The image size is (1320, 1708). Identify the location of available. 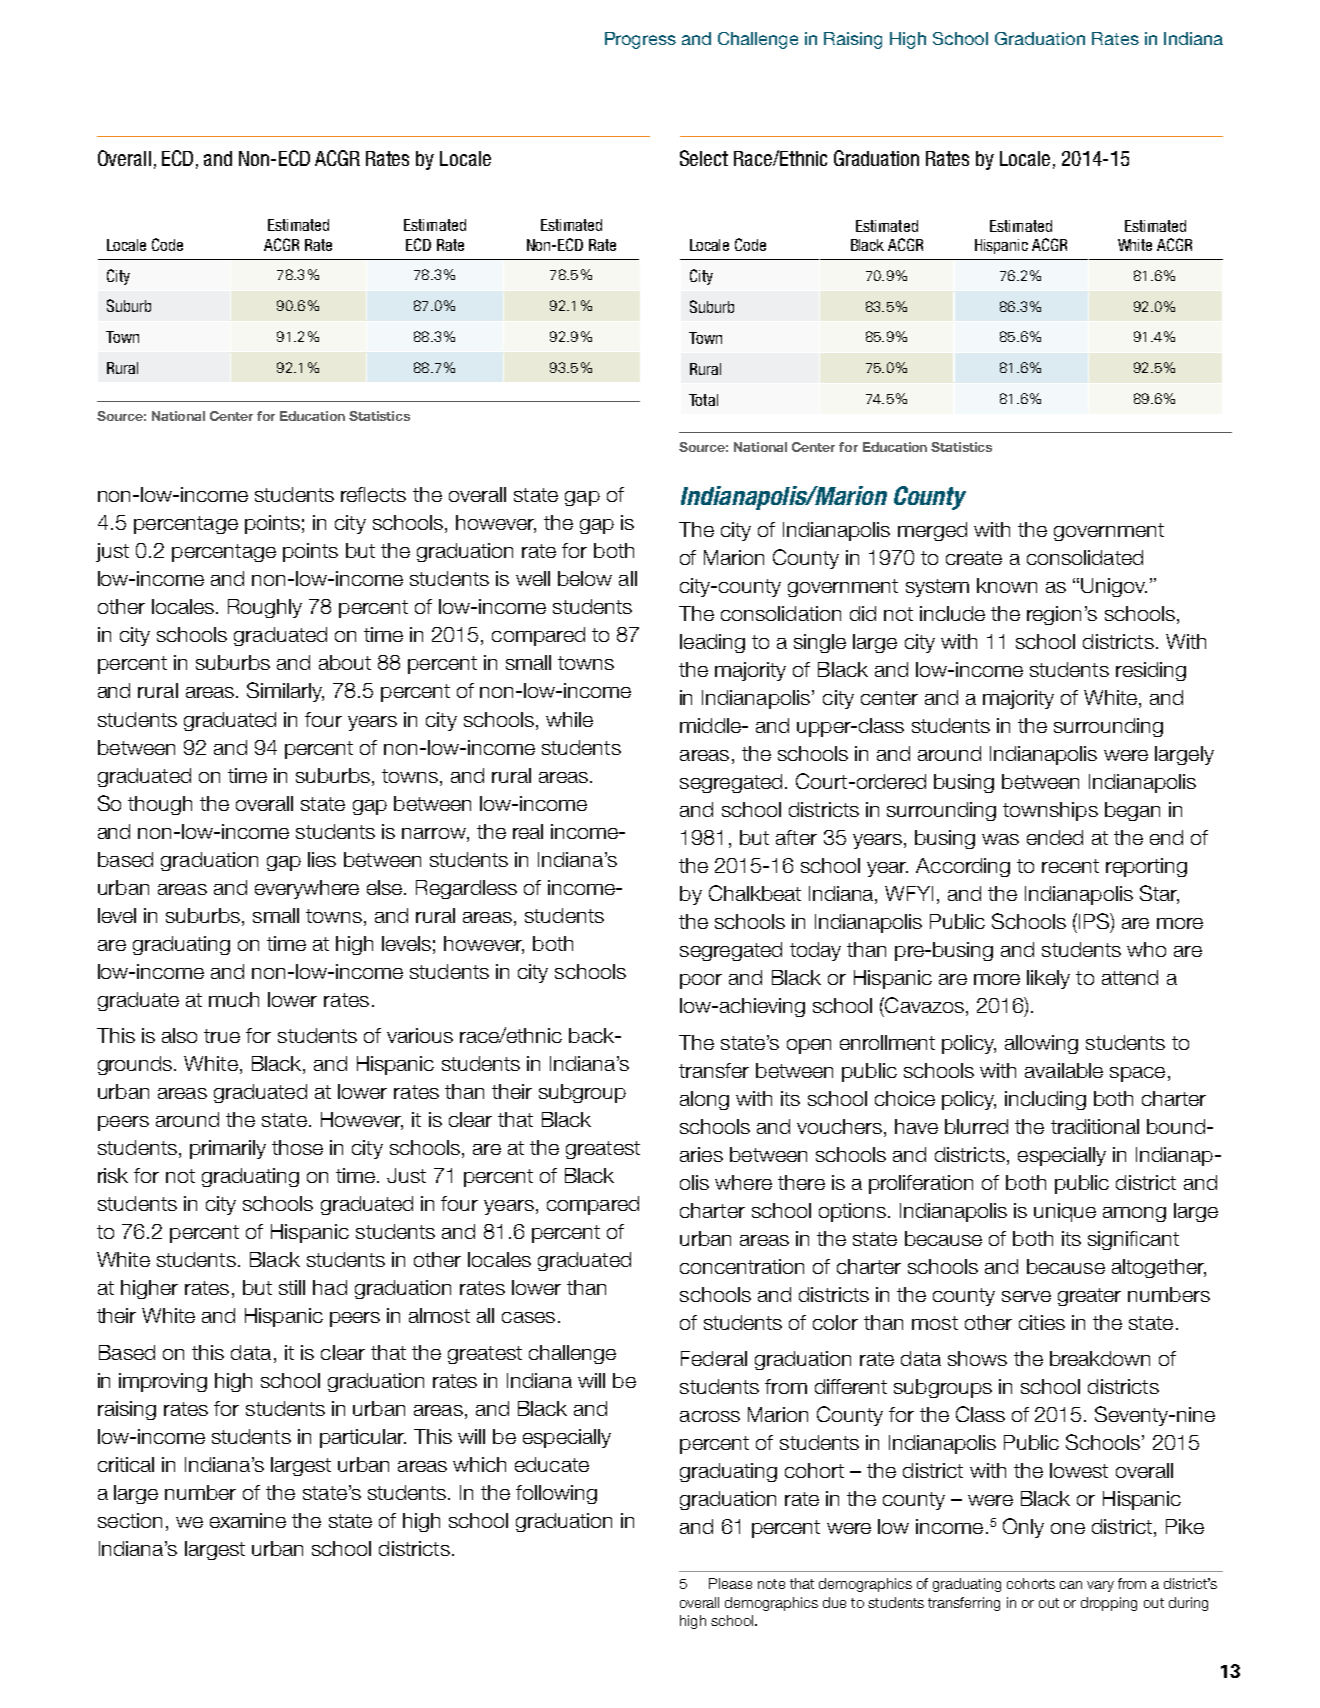
(1064, 1070).
